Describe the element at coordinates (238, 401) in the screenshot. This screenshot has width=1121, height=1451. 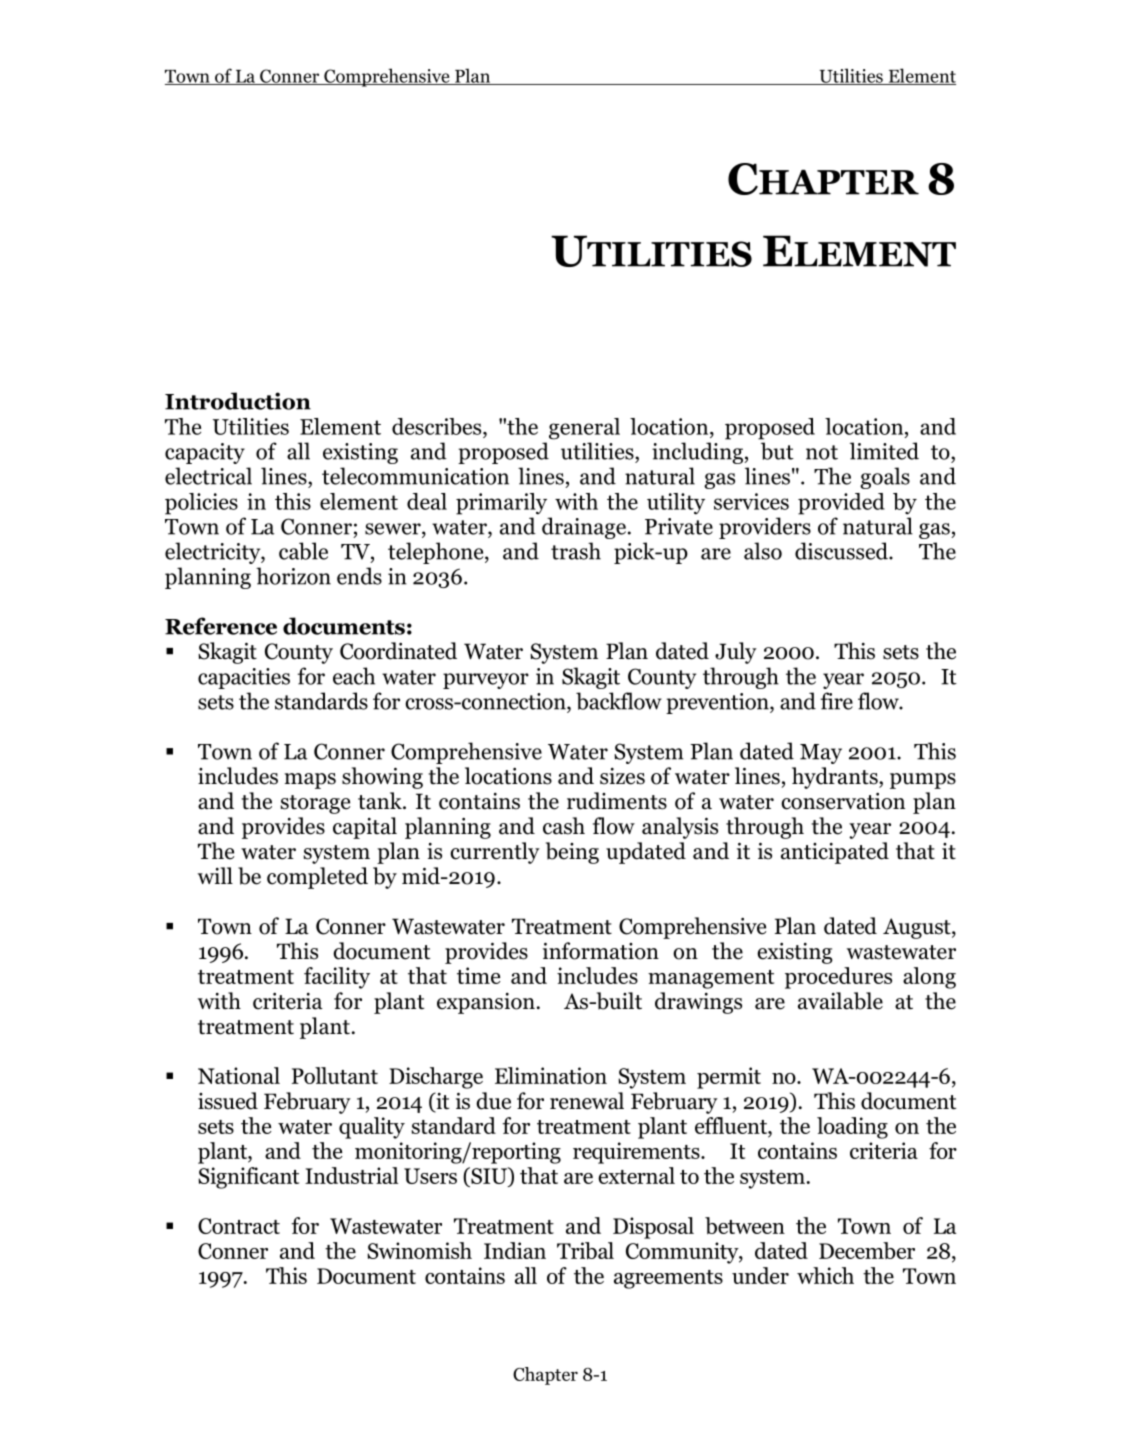
I see `Introduction` at that location.
